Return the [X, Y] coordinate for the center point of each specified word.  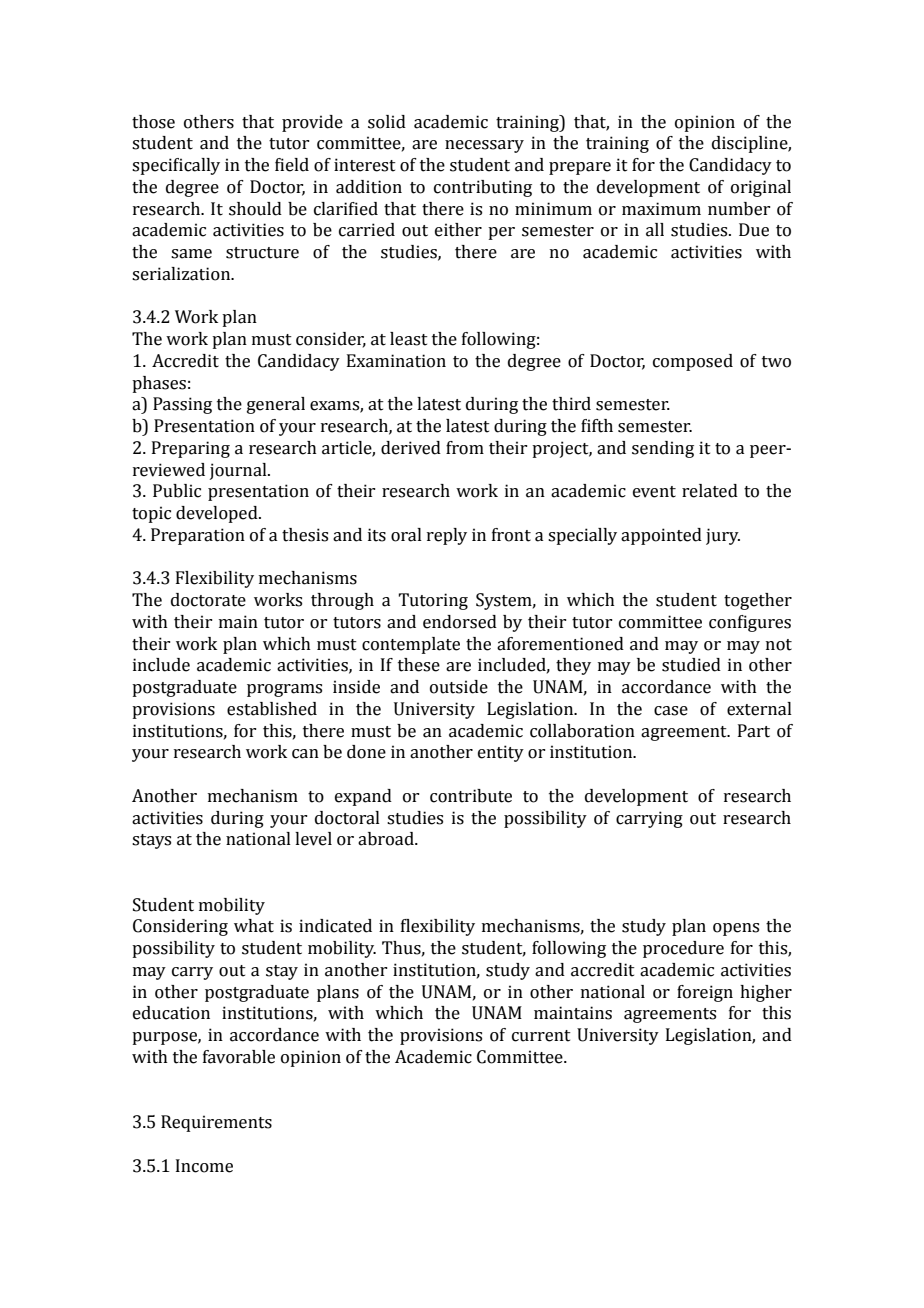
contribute [471, 796]
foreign [705, 993]
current [541, 1036]
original [761, 188]
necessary [484, 146]
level [313, 839]
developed [218, 514]
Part [754, 731]
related [710, 491]
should [255, 209]
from [465, 448]
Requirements [216, 1123]
